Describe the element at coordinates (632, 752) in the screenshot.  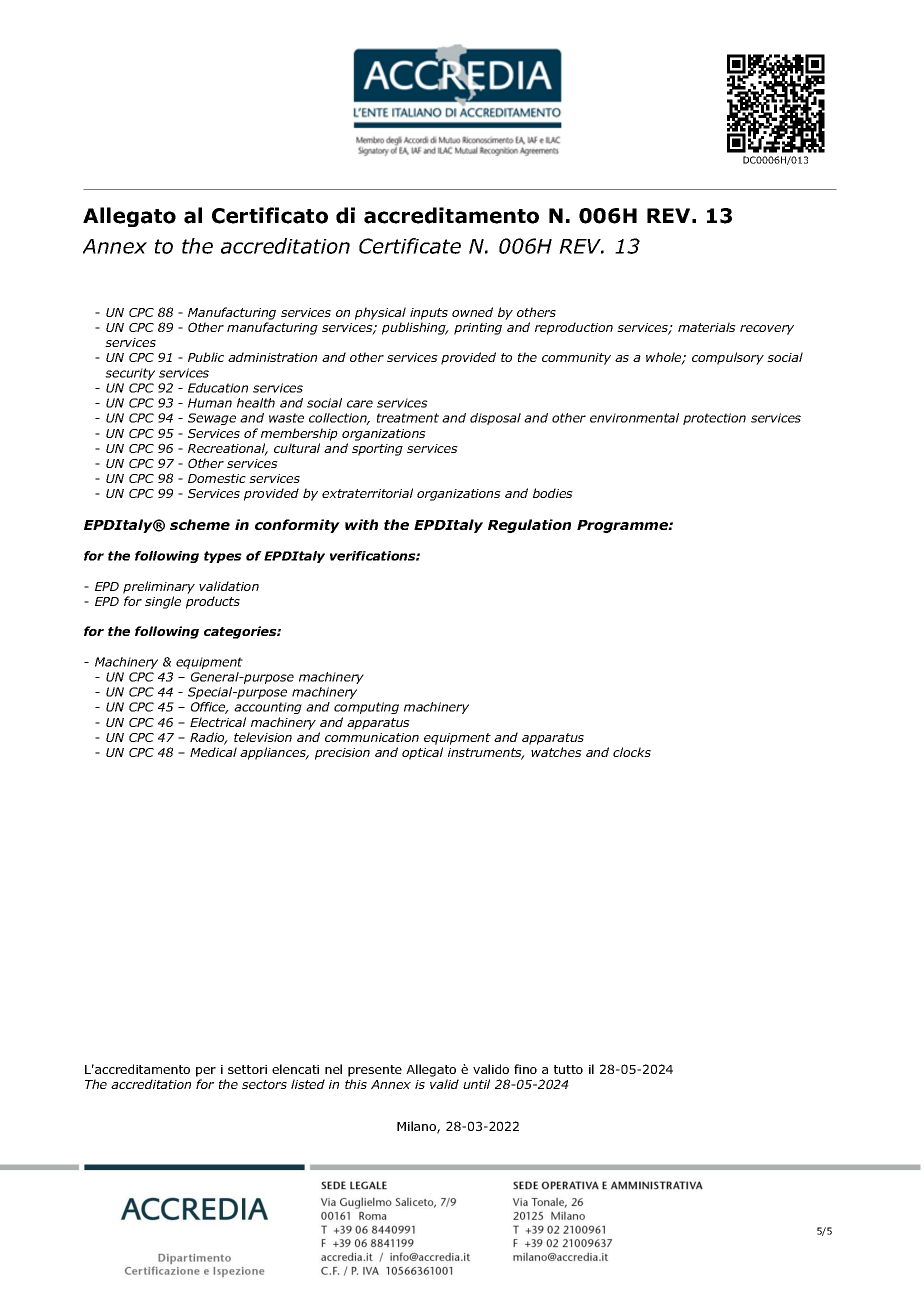
I see `clocks` at that location.
